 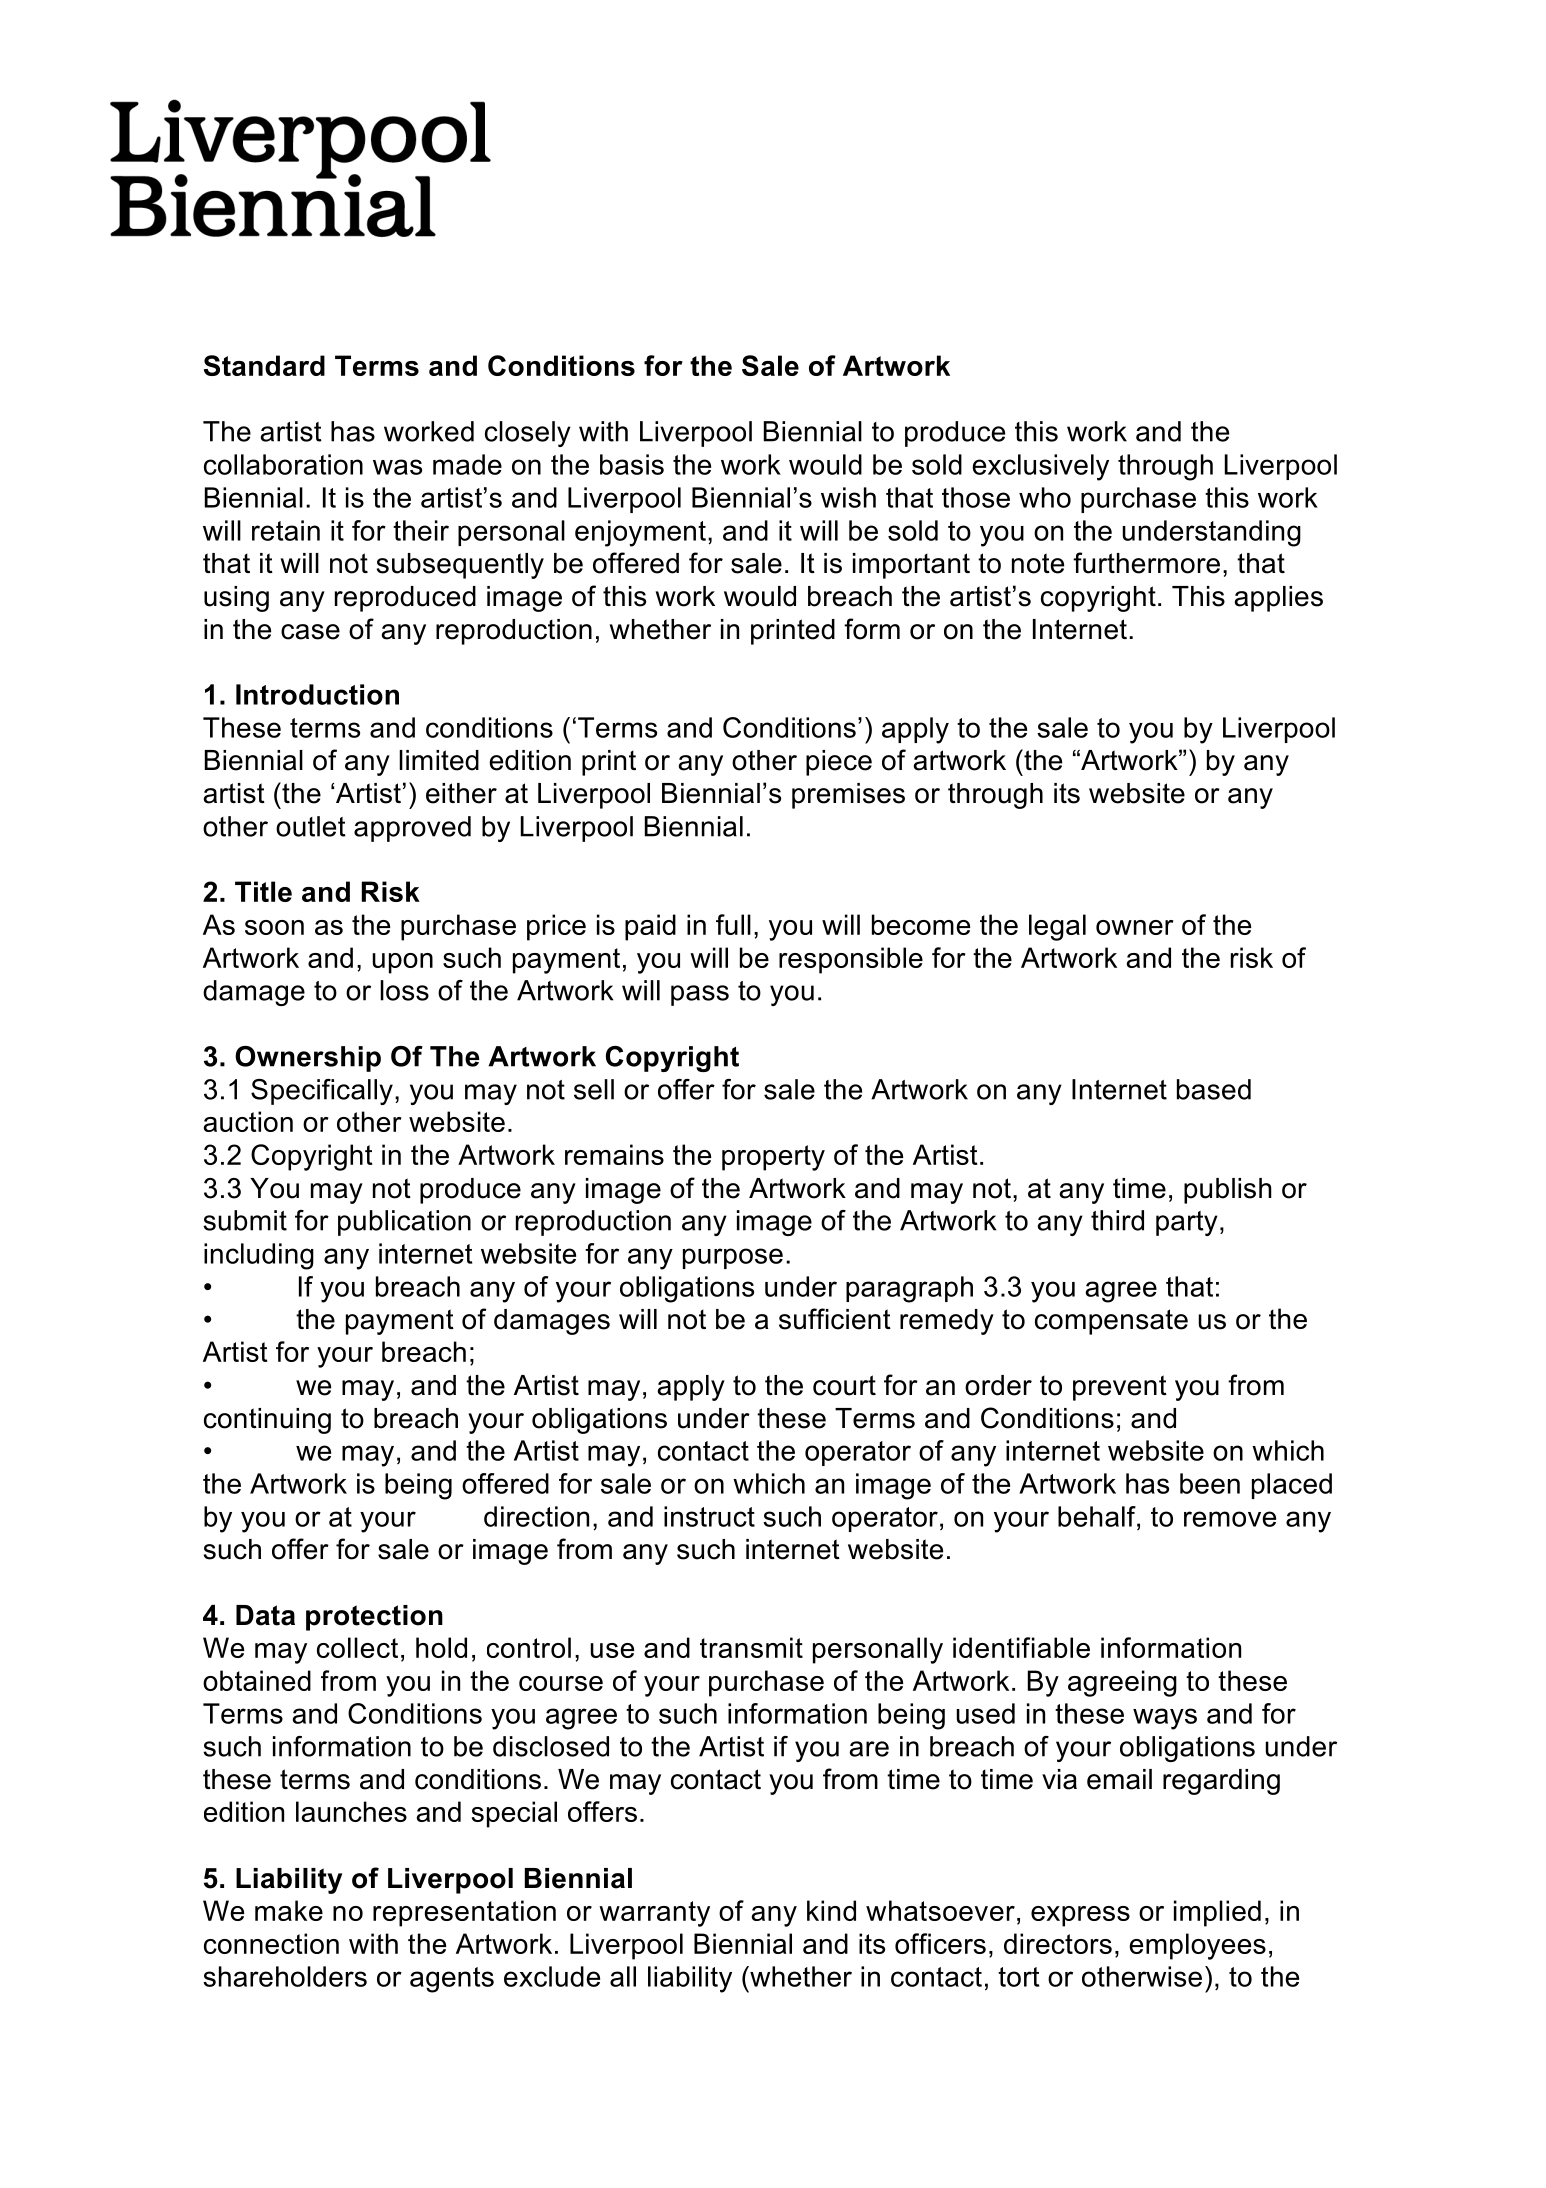 I want to click on wish, so click(x=848, y=497).
